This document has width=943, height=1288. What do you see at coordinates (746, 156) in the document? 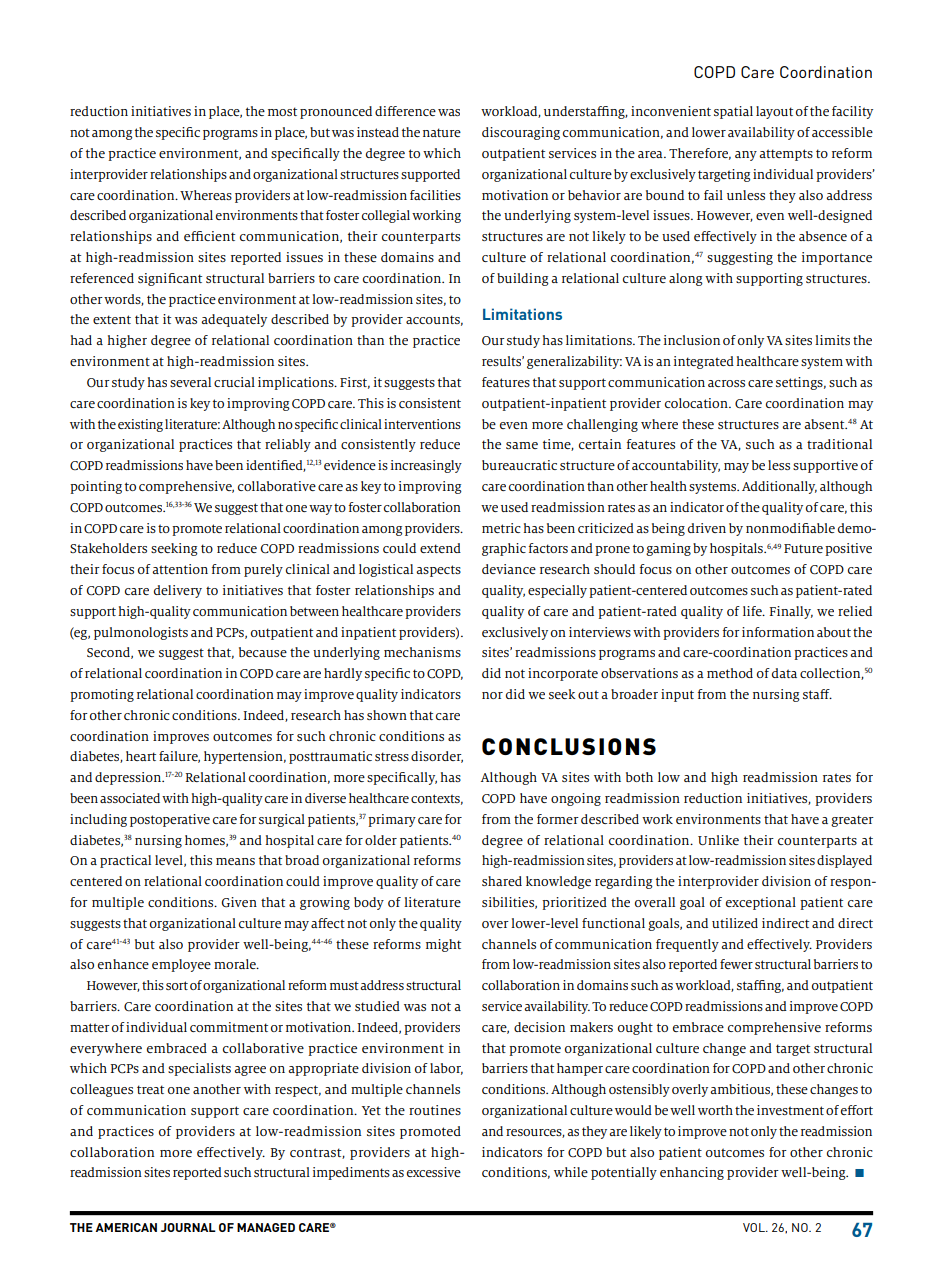
I see `any` at bounding box center [746, 156].
